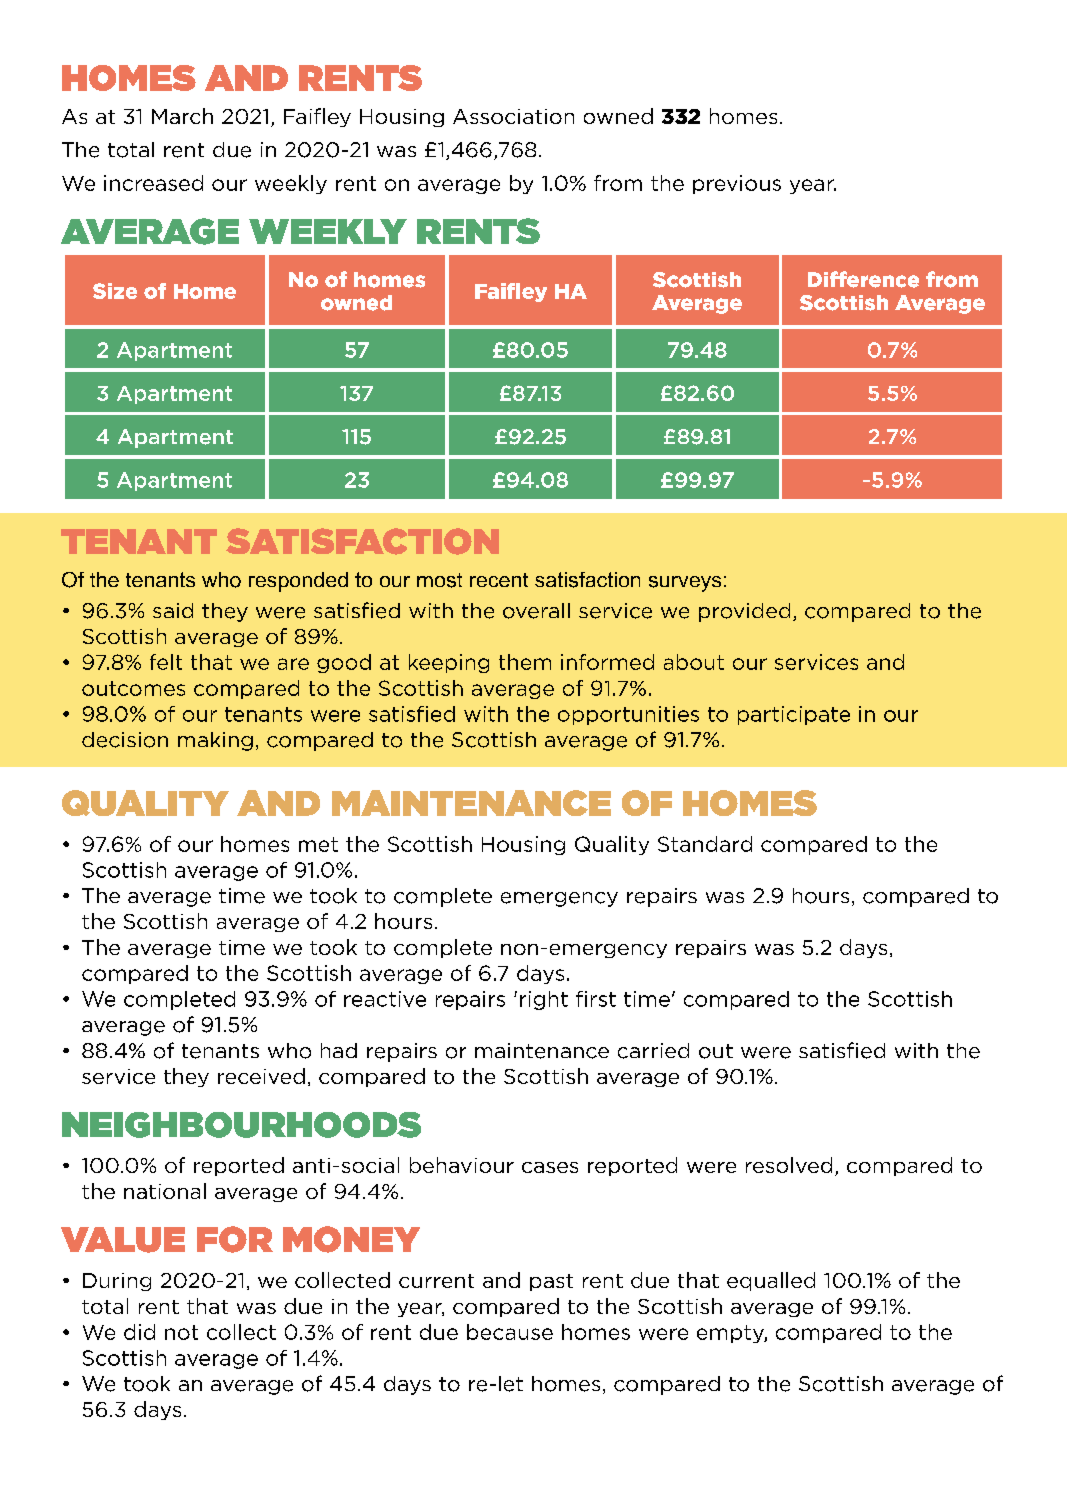 The height and width of the image is (1509, 1067). Describe the element at coordinates (789, 1165) in the image. I see `resolved` at that location.
